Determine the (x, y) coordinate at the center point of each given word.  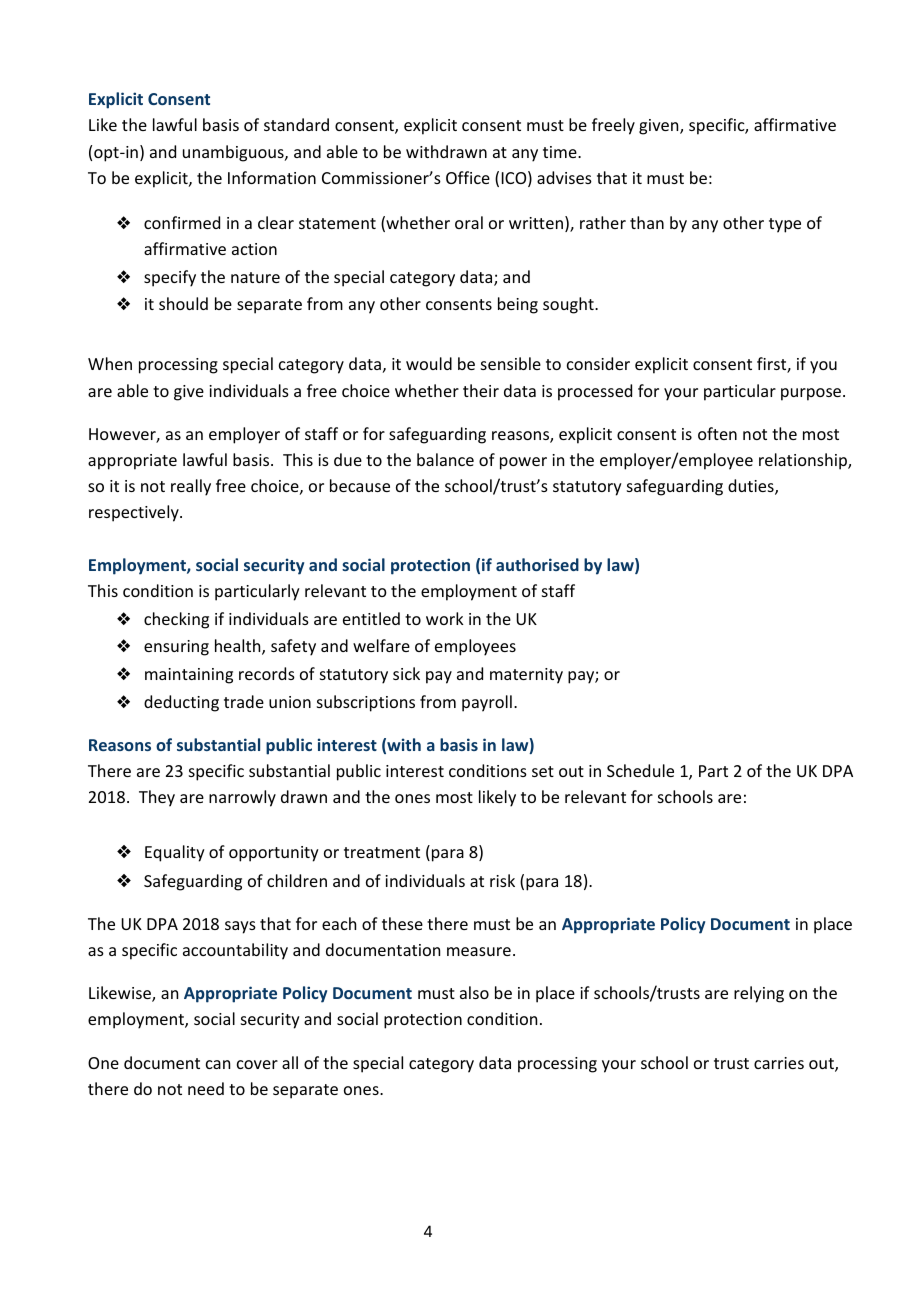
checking (176, 620)
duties (752, 487)
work (445, 618)
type (785, 225)
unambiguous (234, 153)
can (218, 1064)
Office (468, 177)
